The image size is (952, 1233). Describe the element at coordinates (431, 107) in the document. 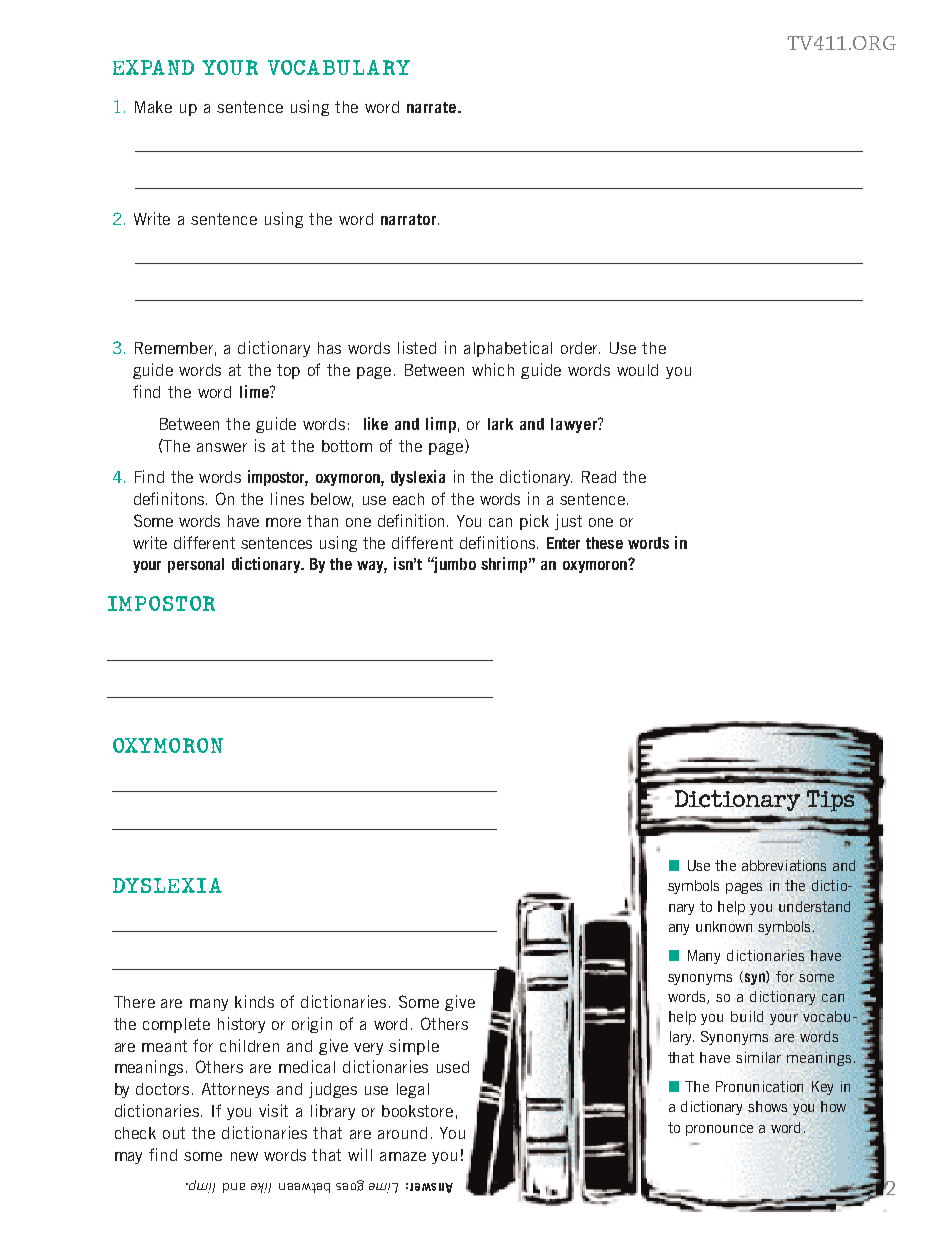

I see `narrate` at that location.
